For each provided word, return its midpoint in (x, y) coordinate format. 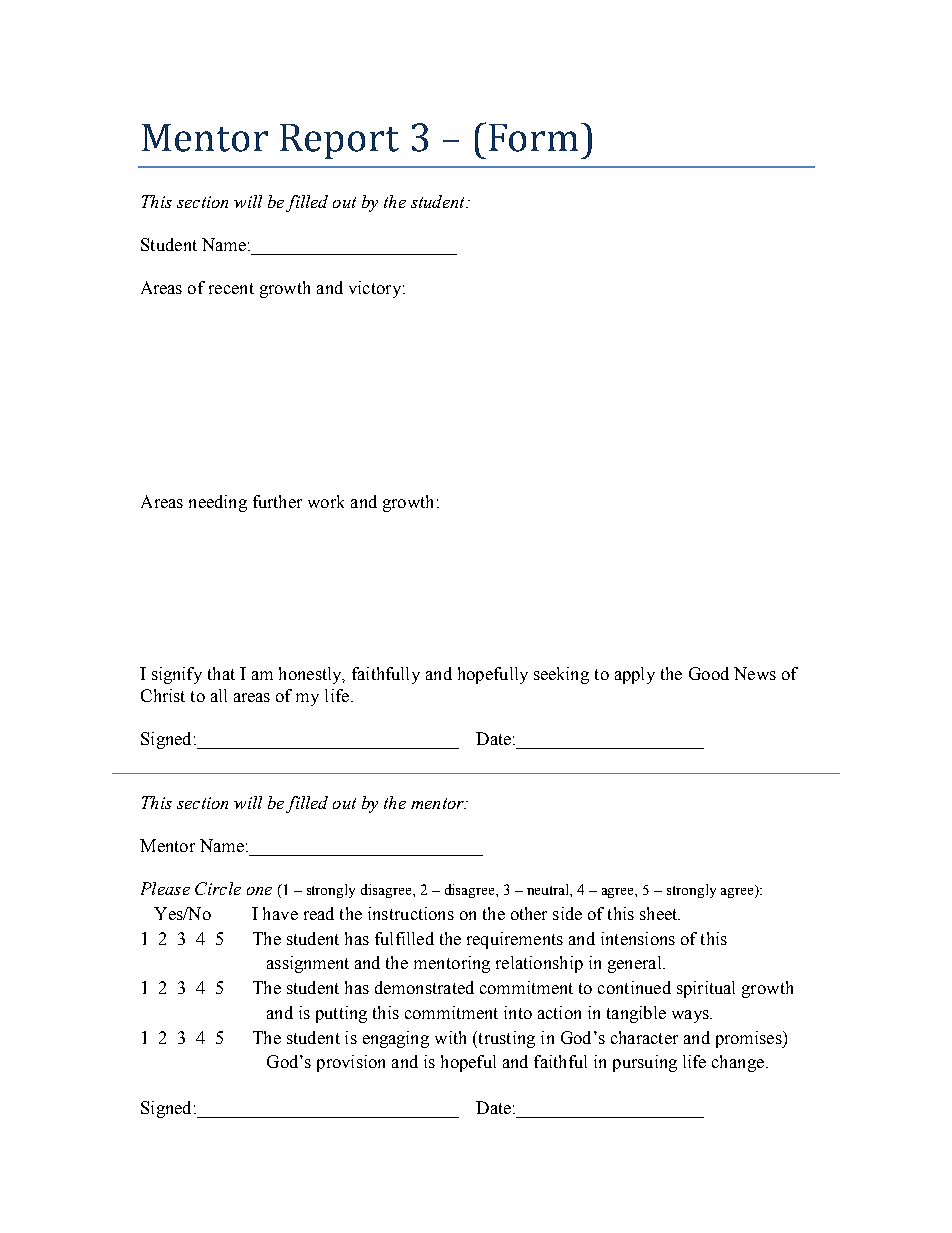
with (450, 1037)
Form (533, 138)
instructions (411, 913)
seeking (561, 675)
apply (635, 675)
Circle (218, 888)
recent (231, 288)
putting (341, 1014)
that (221, 673)
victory (375, 289)
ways (691, 1016)
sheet (660, 913)
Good (709, 673)
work (326, 501)
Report (339, 141)
